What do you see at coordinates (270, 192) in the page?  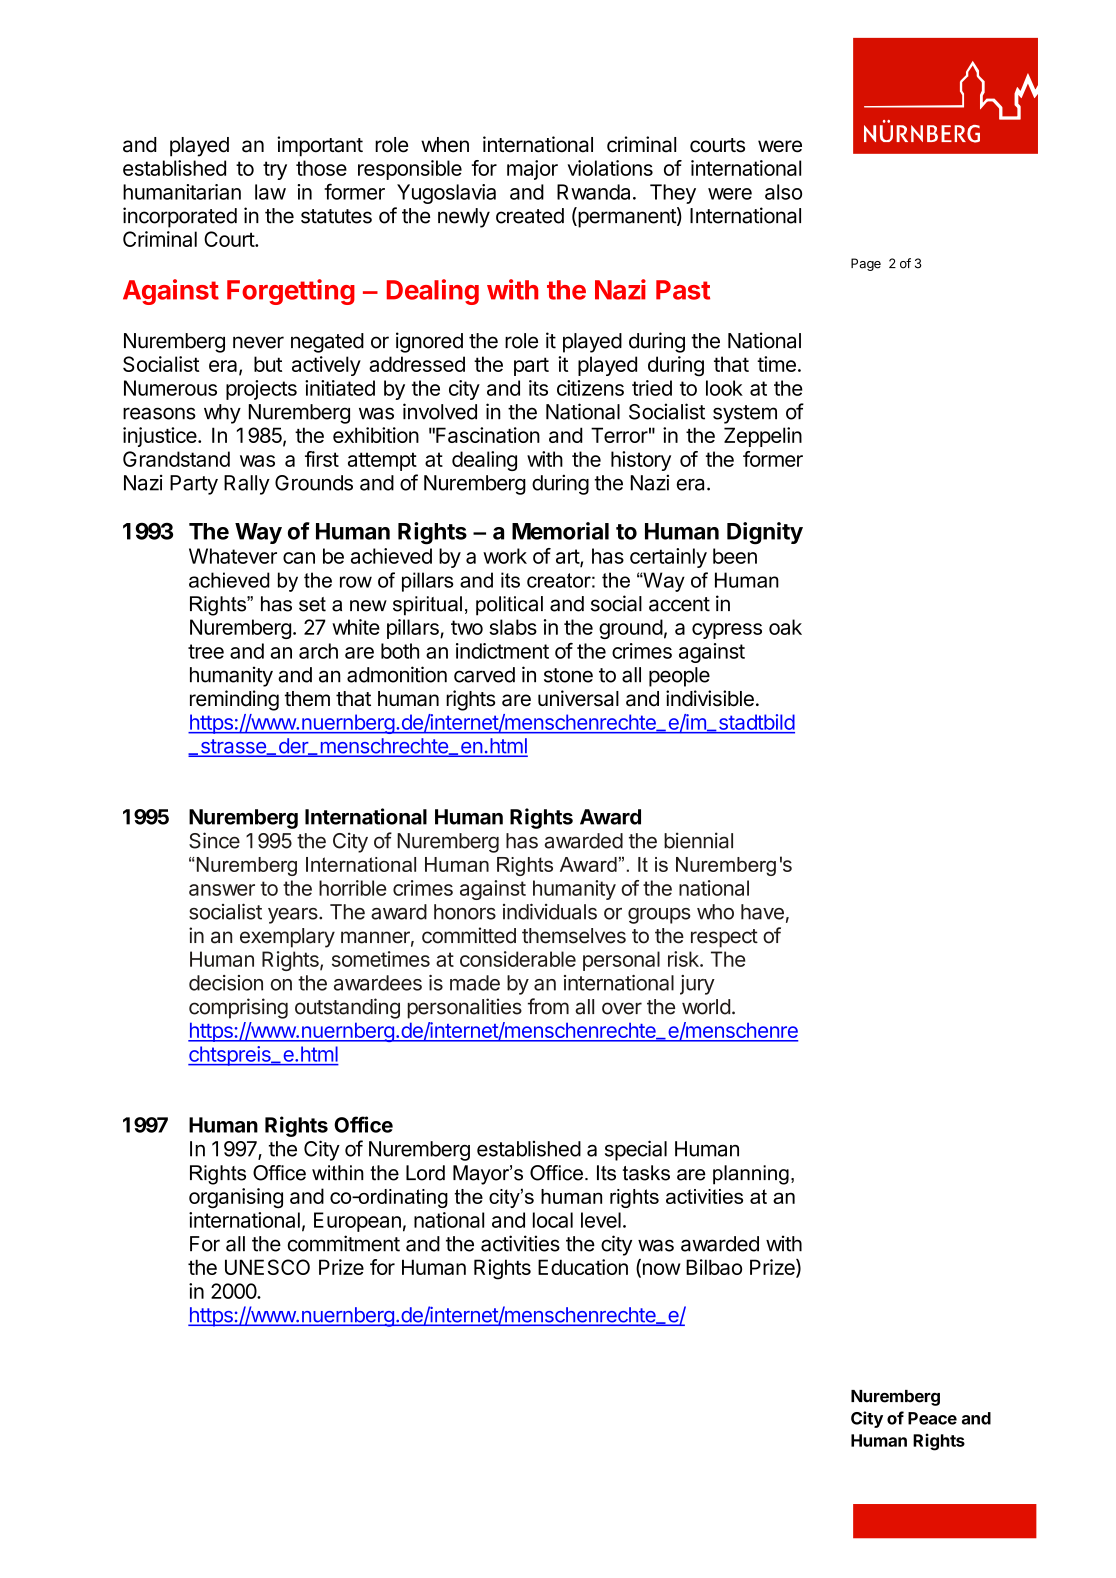 I see `law` at bounding box center [270, 192].
